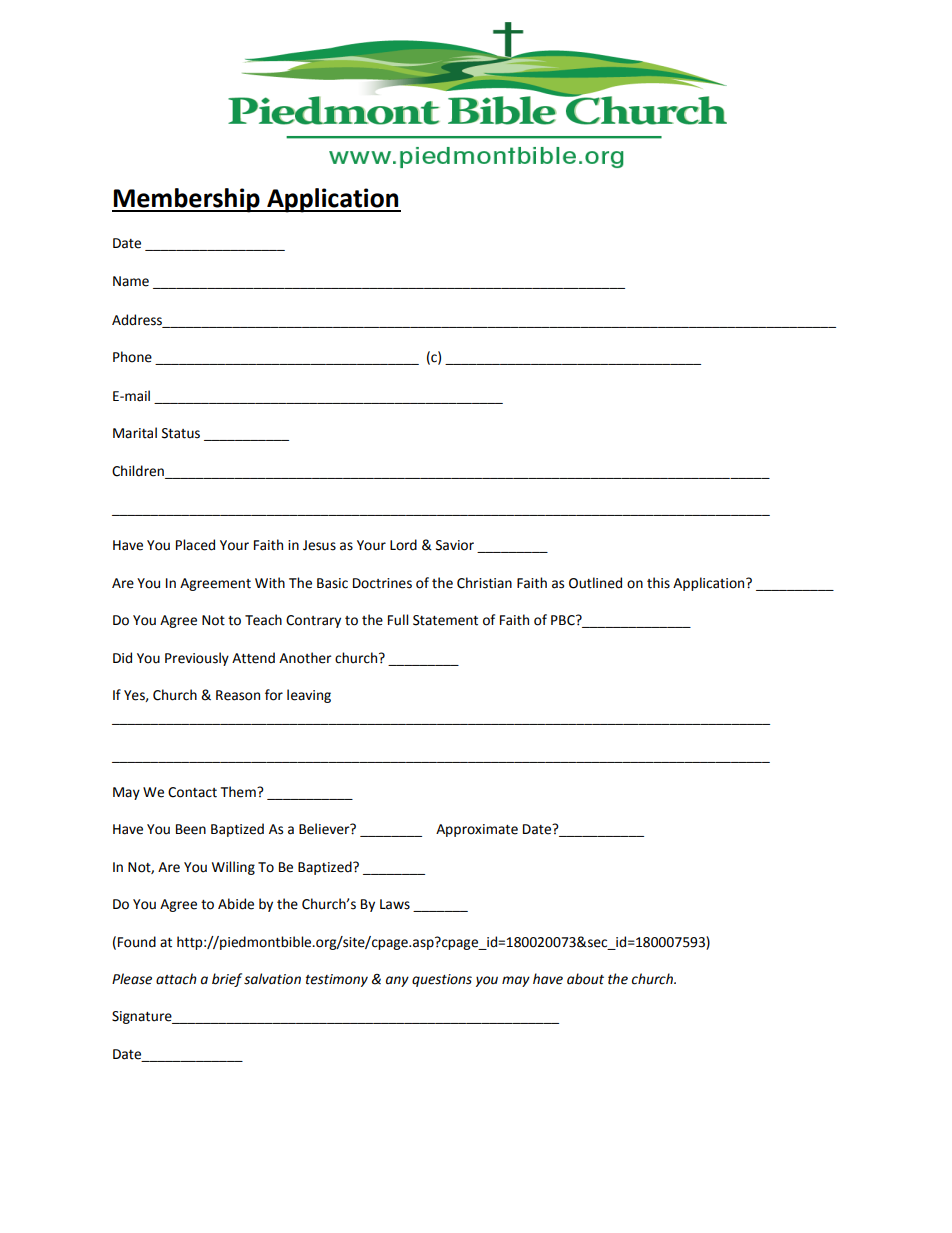 This screenshot has height=1233, width=952. I want to click on Outlined, so click(595, 583).
